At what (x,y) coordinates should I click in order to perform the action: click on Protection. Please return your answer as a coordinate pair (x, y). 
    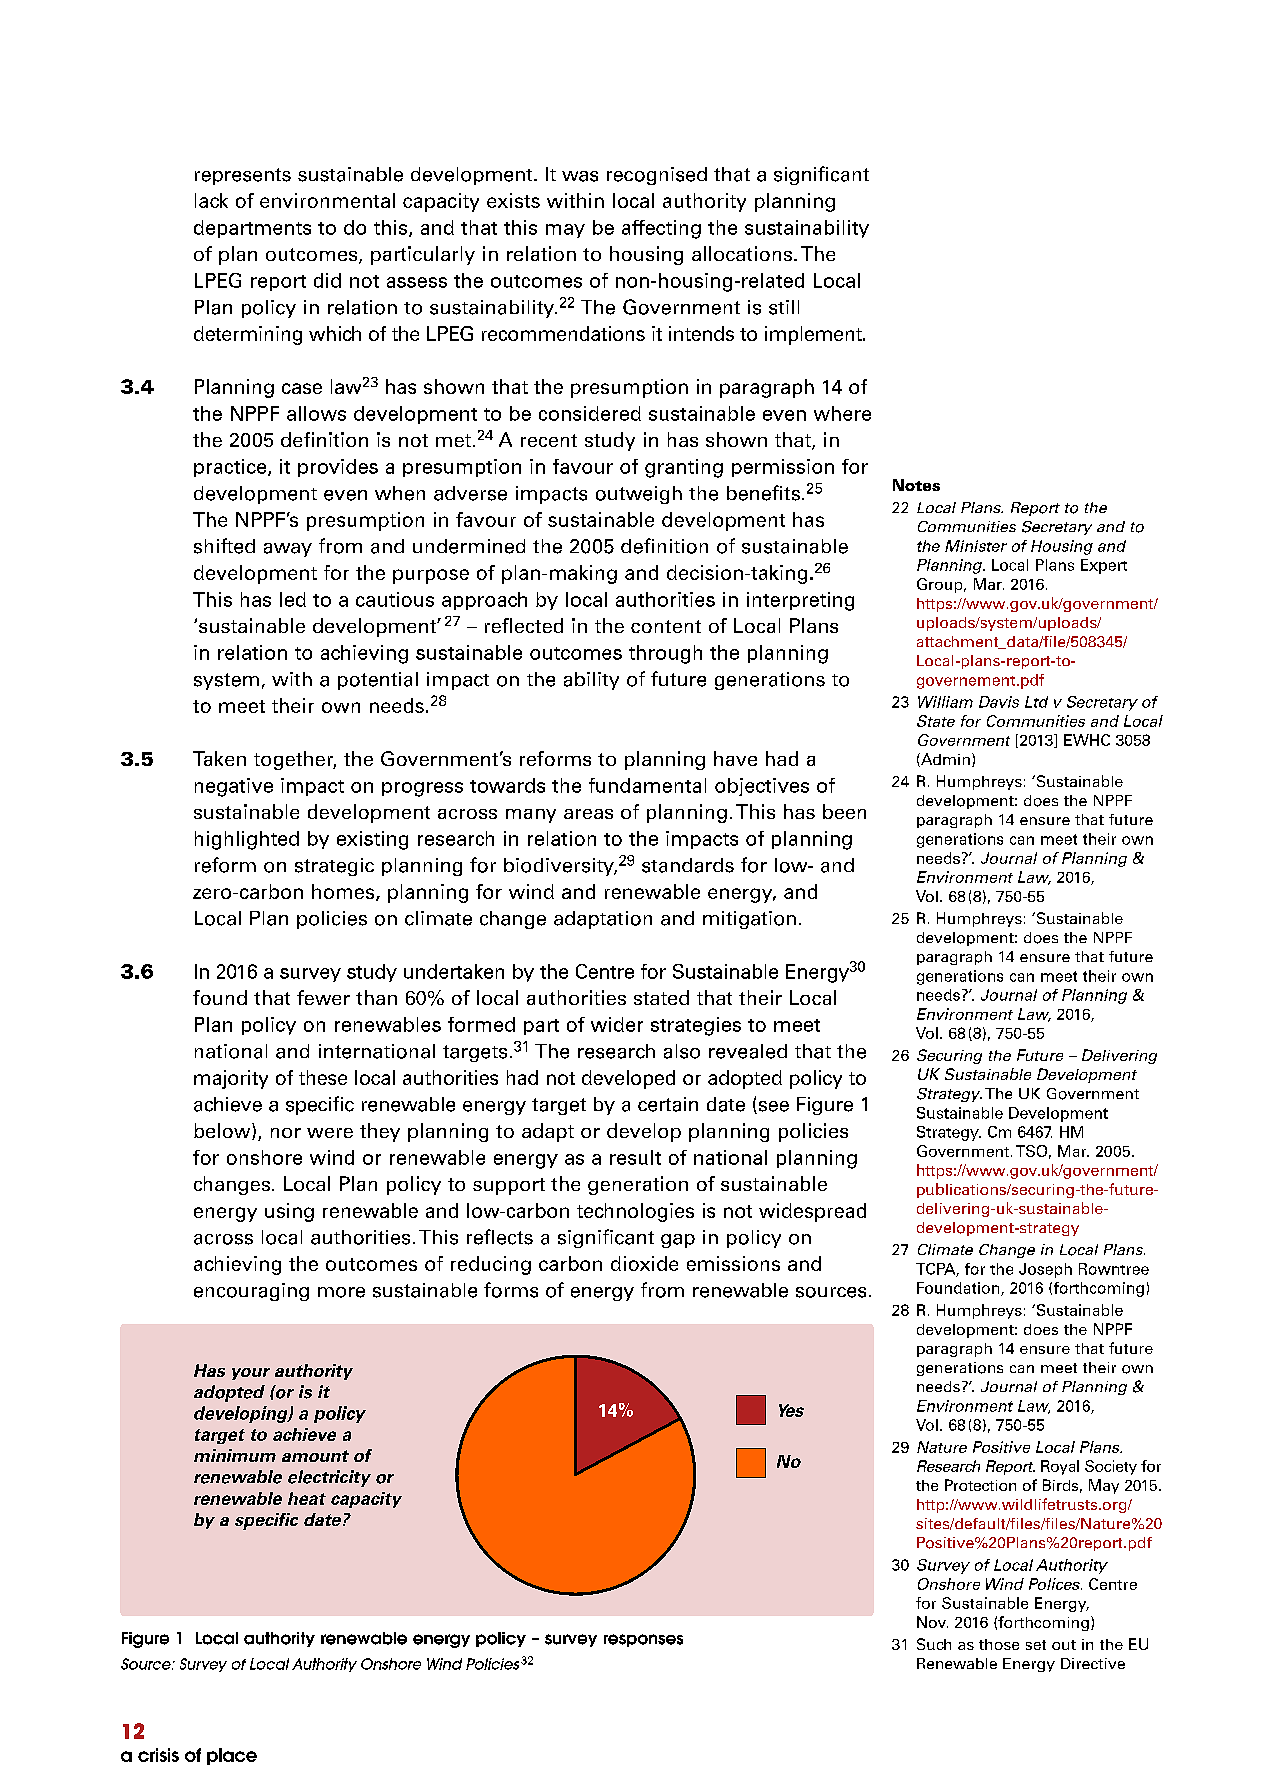
    Looking at the image, I should click on (980, 1485).
